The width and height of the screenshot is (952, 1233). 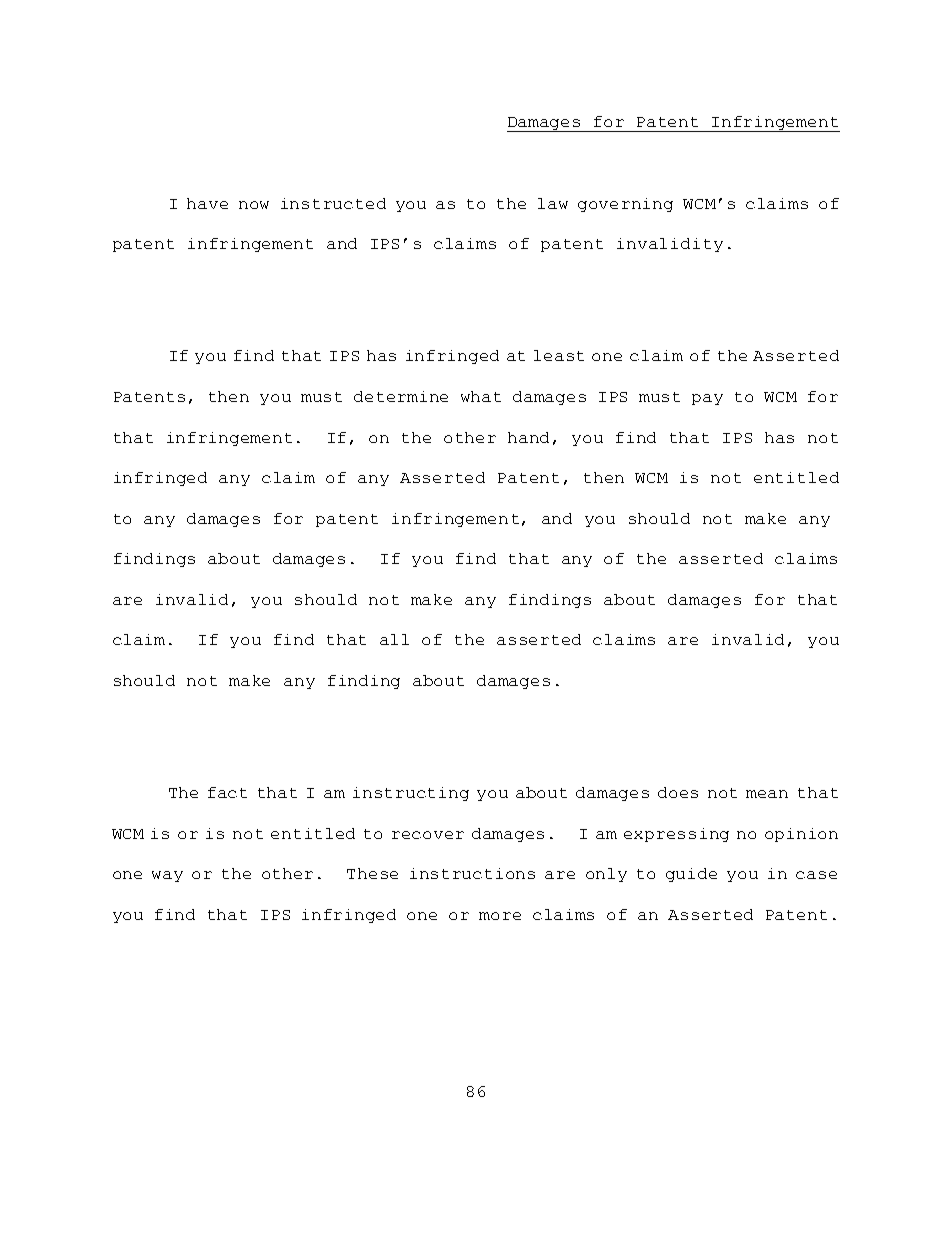 What do you see at coordinates (707, 399) in the screenshot?
I see `pay` at bounding box center [707, 399].
